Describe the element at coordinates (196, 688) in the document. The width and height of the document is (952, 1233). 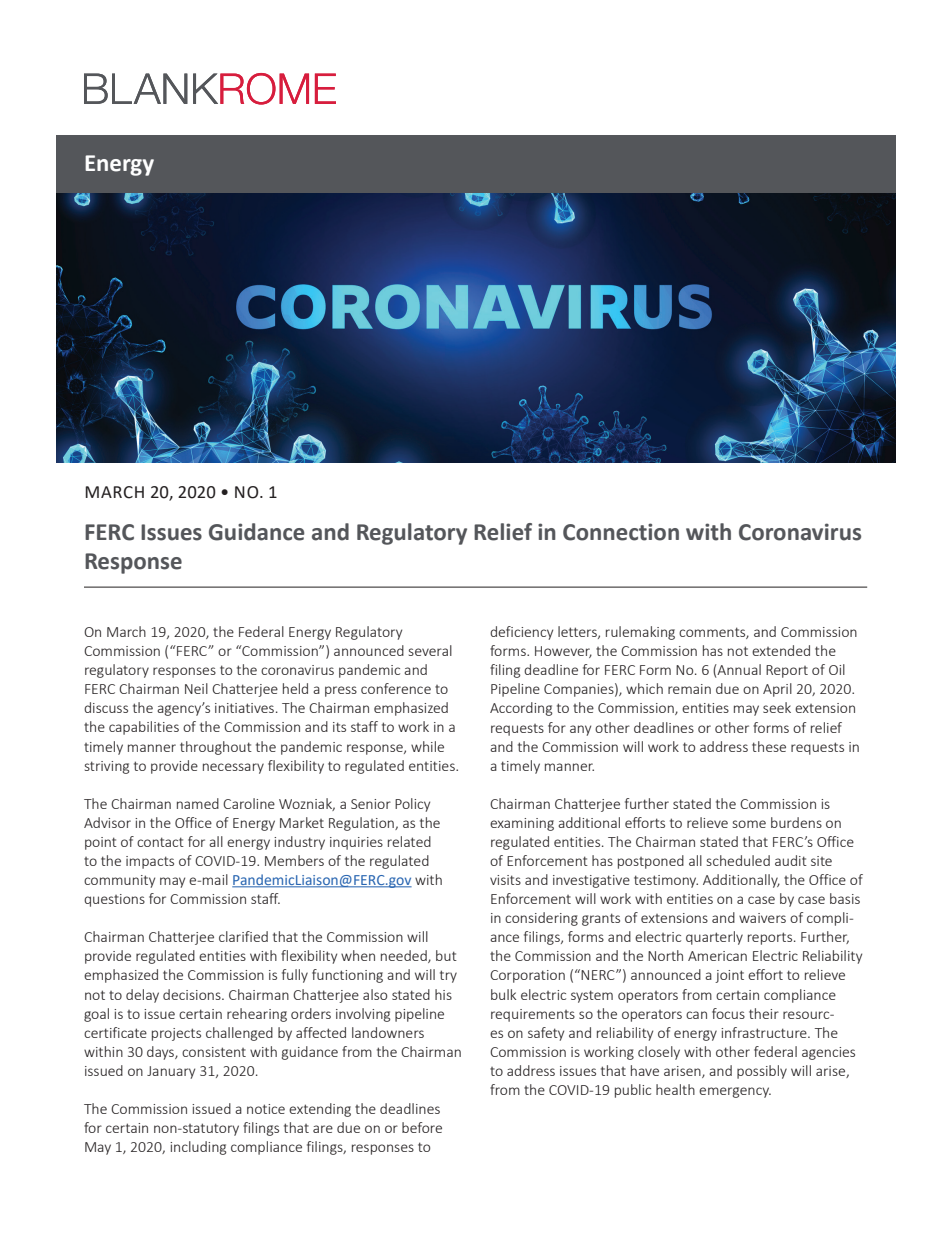
I see `Neil` at that location.
